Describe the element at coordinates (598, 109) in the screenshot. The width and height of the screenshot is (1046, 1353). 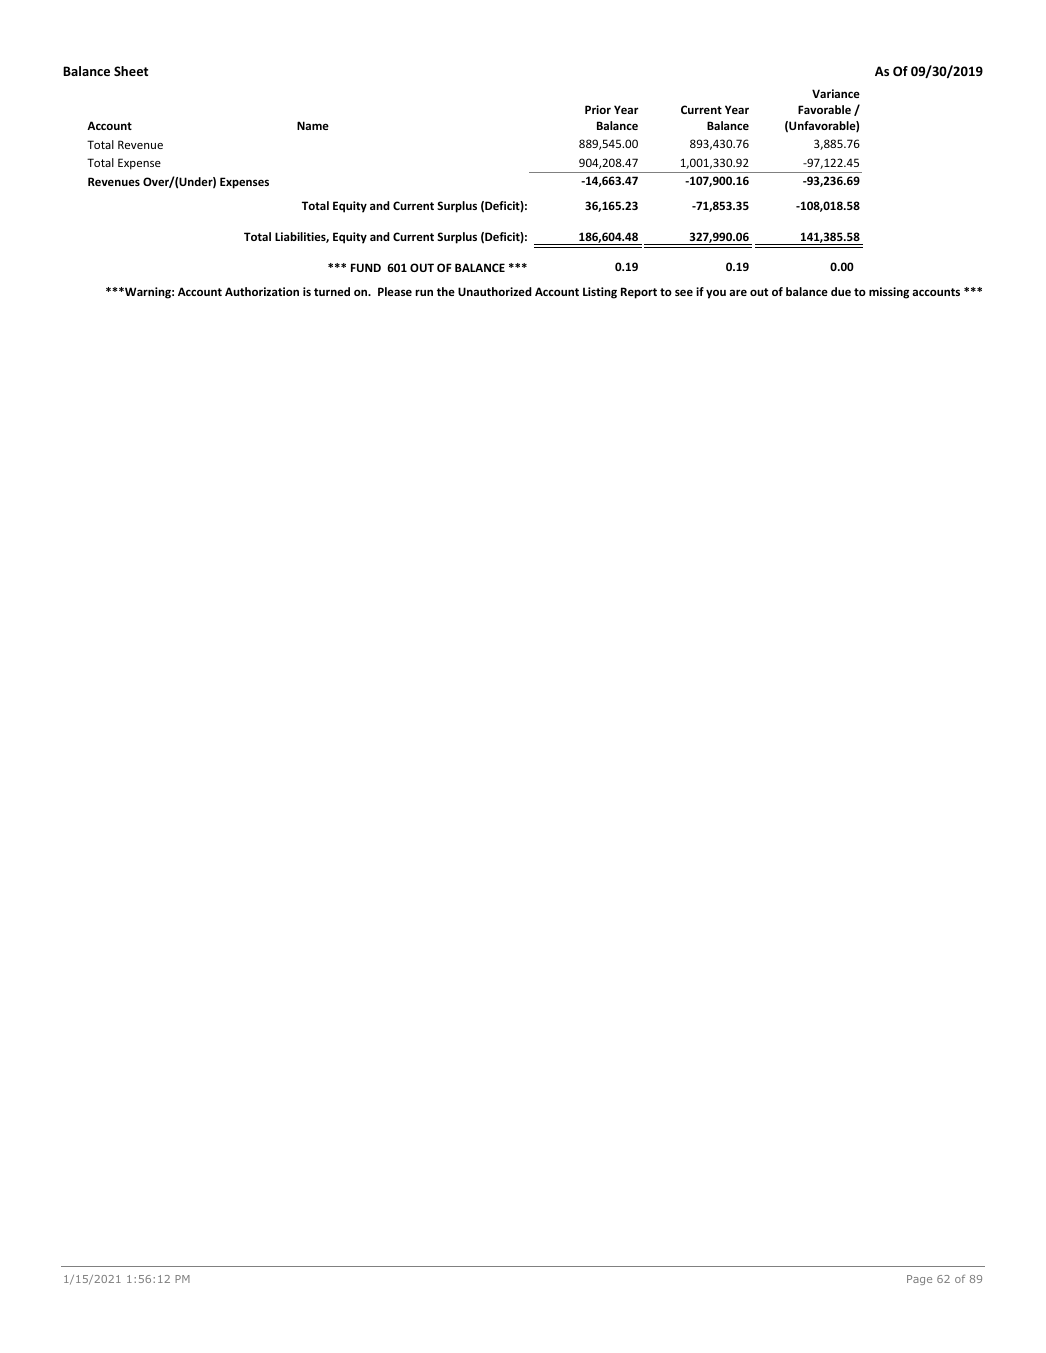
I see `Prior` at that location.
